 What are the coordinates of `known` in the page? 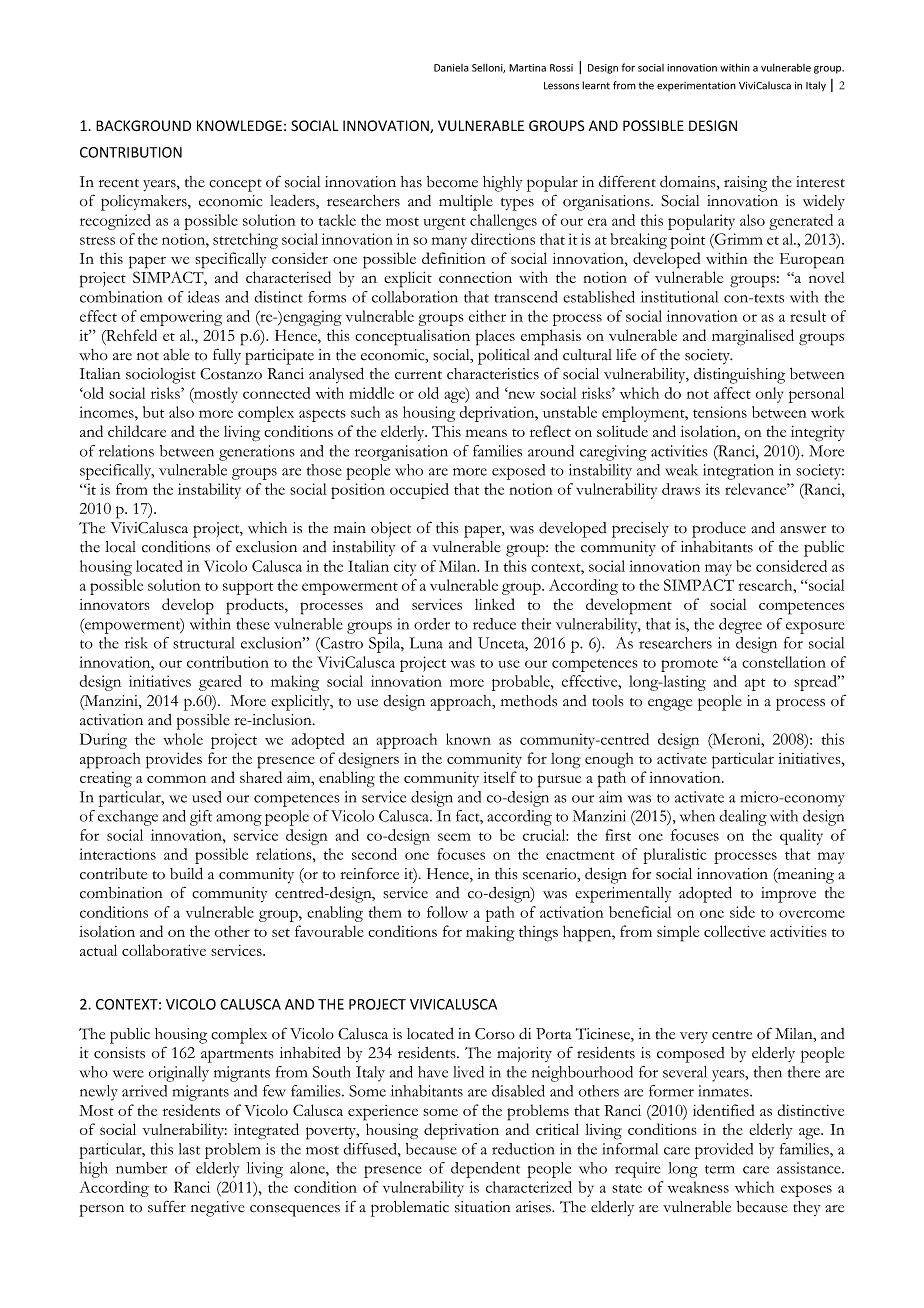 It's located at (468, 739).
